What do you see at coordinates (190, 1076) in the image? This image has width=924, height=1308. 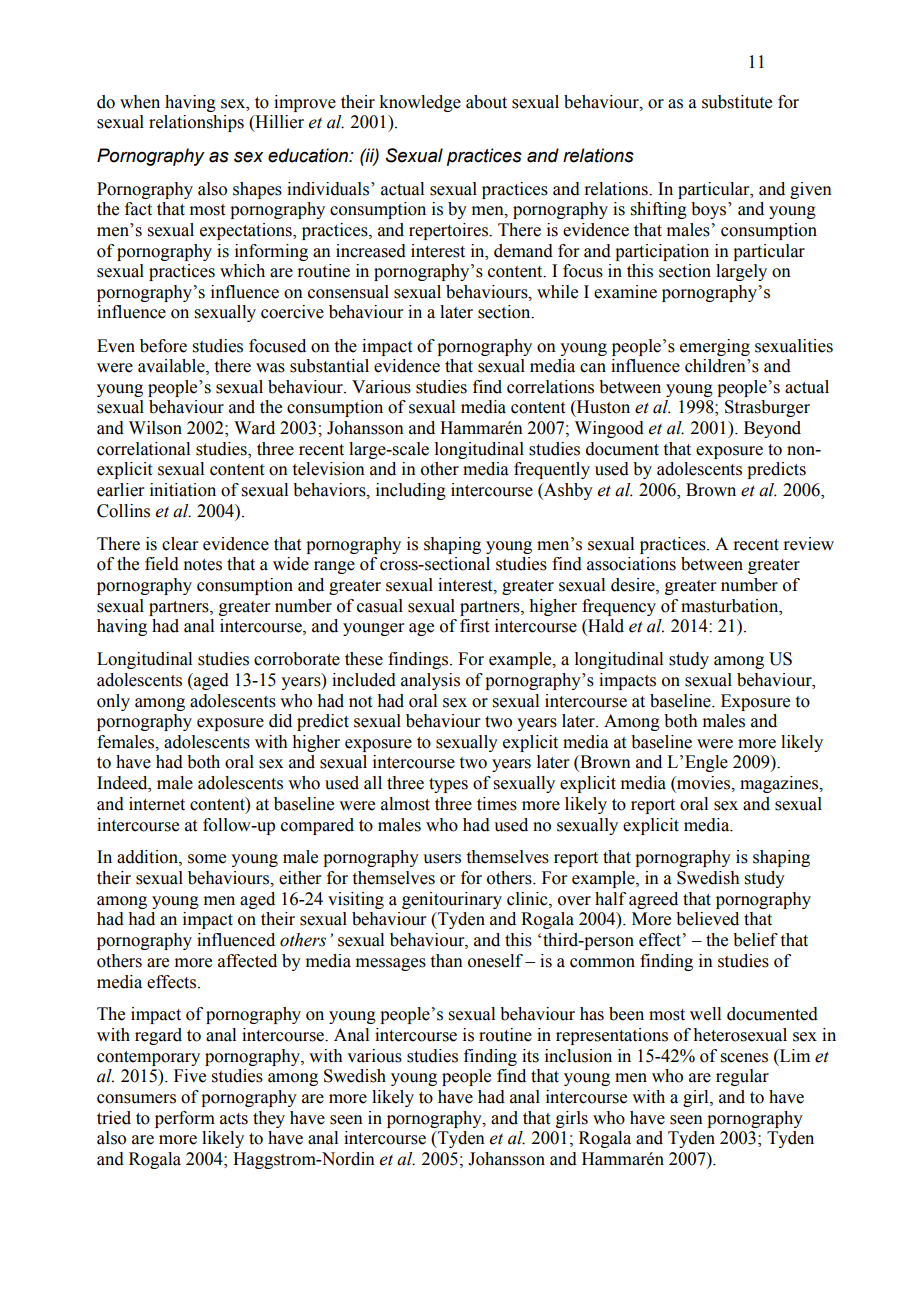 I see `Five` at bounding box center [190, 1076].
